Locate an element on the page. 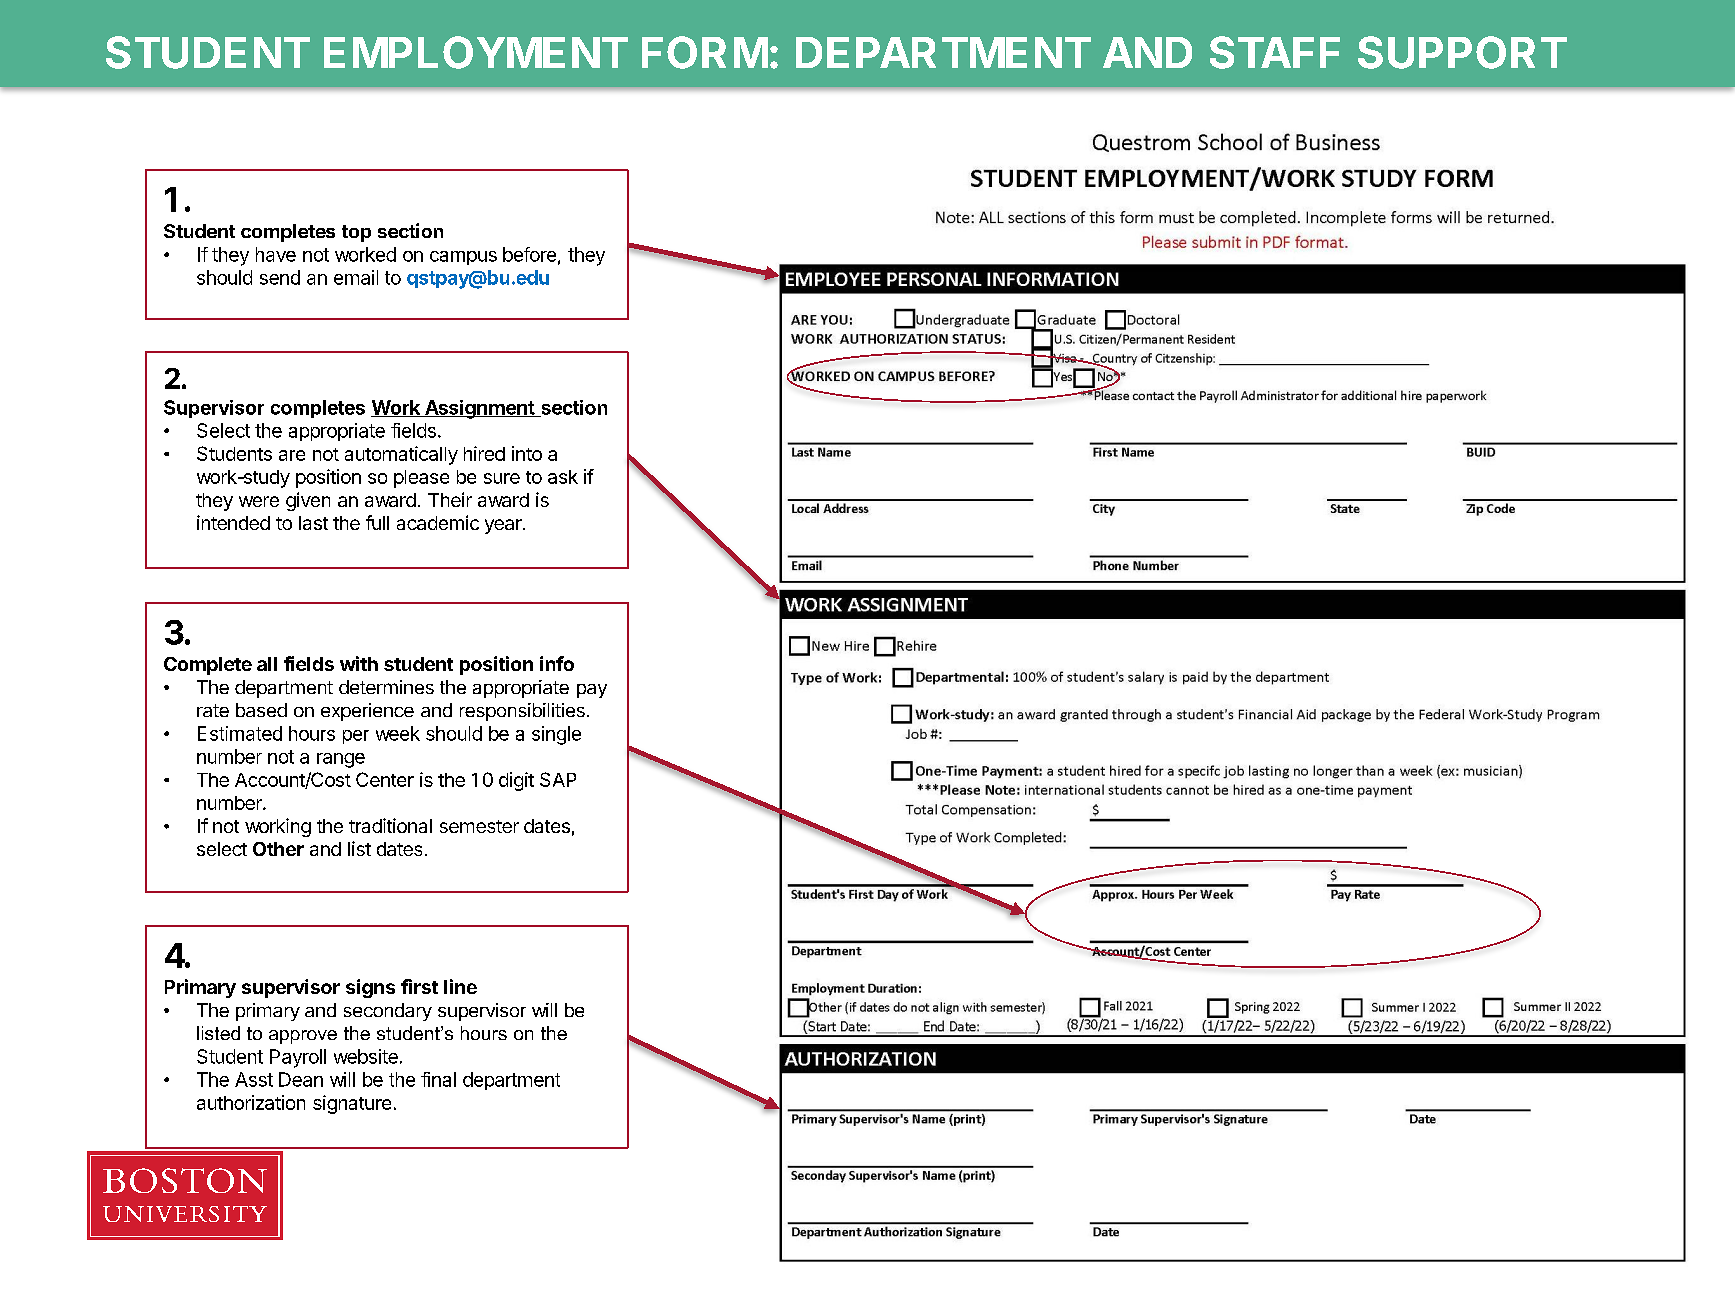  website is located at coordinates (366, 1056).
